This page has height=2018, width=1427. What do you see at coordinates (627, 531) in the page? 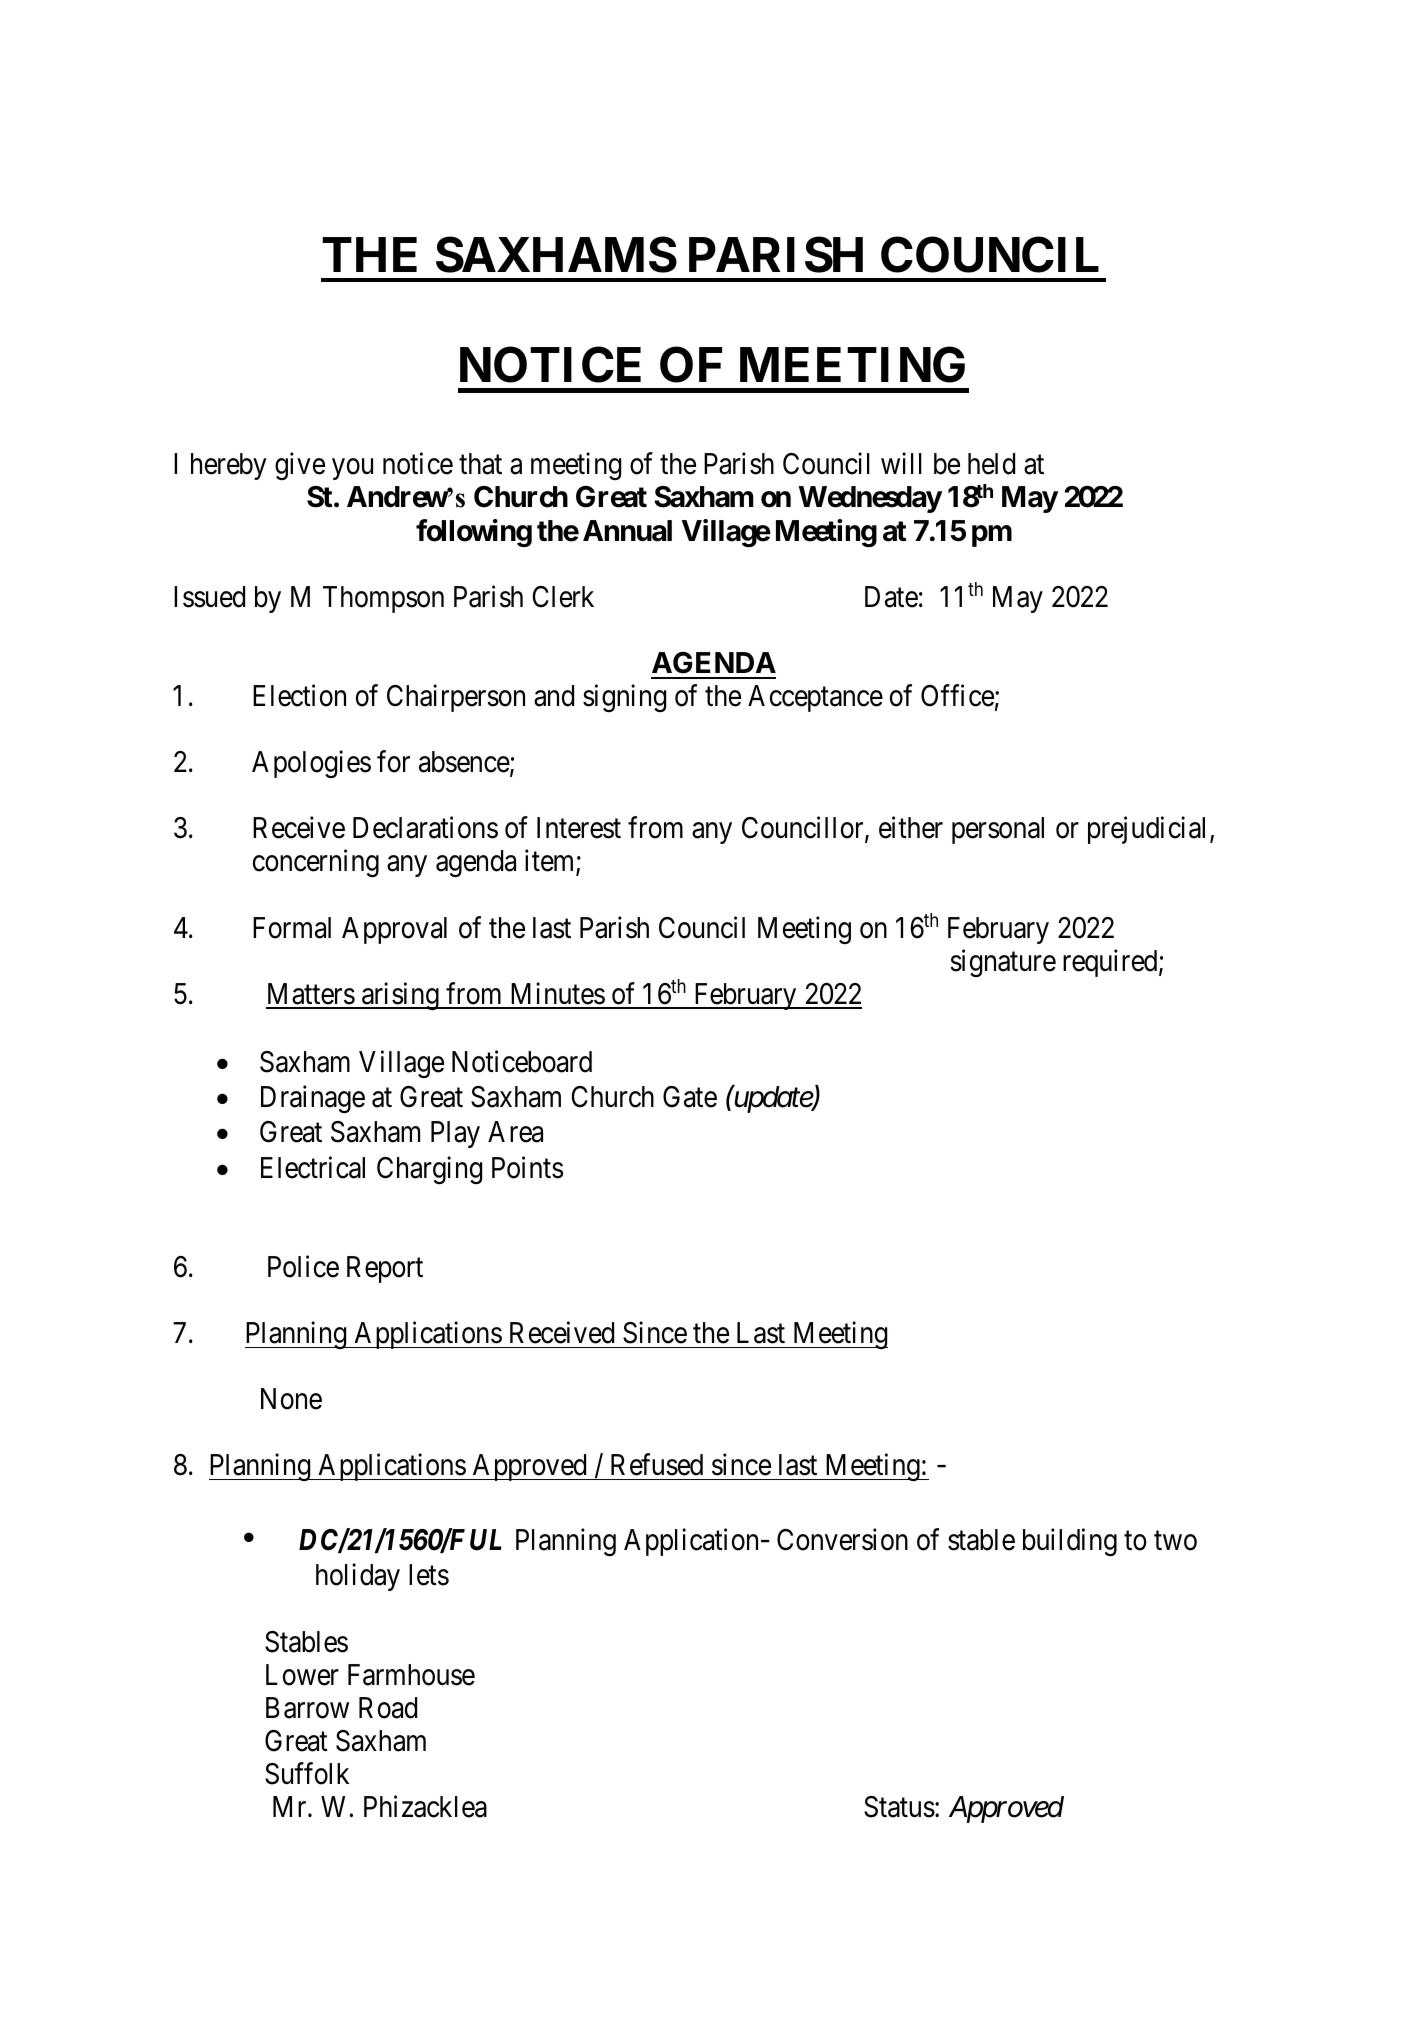
I see `Annual` at bounding box center [627, 531].
